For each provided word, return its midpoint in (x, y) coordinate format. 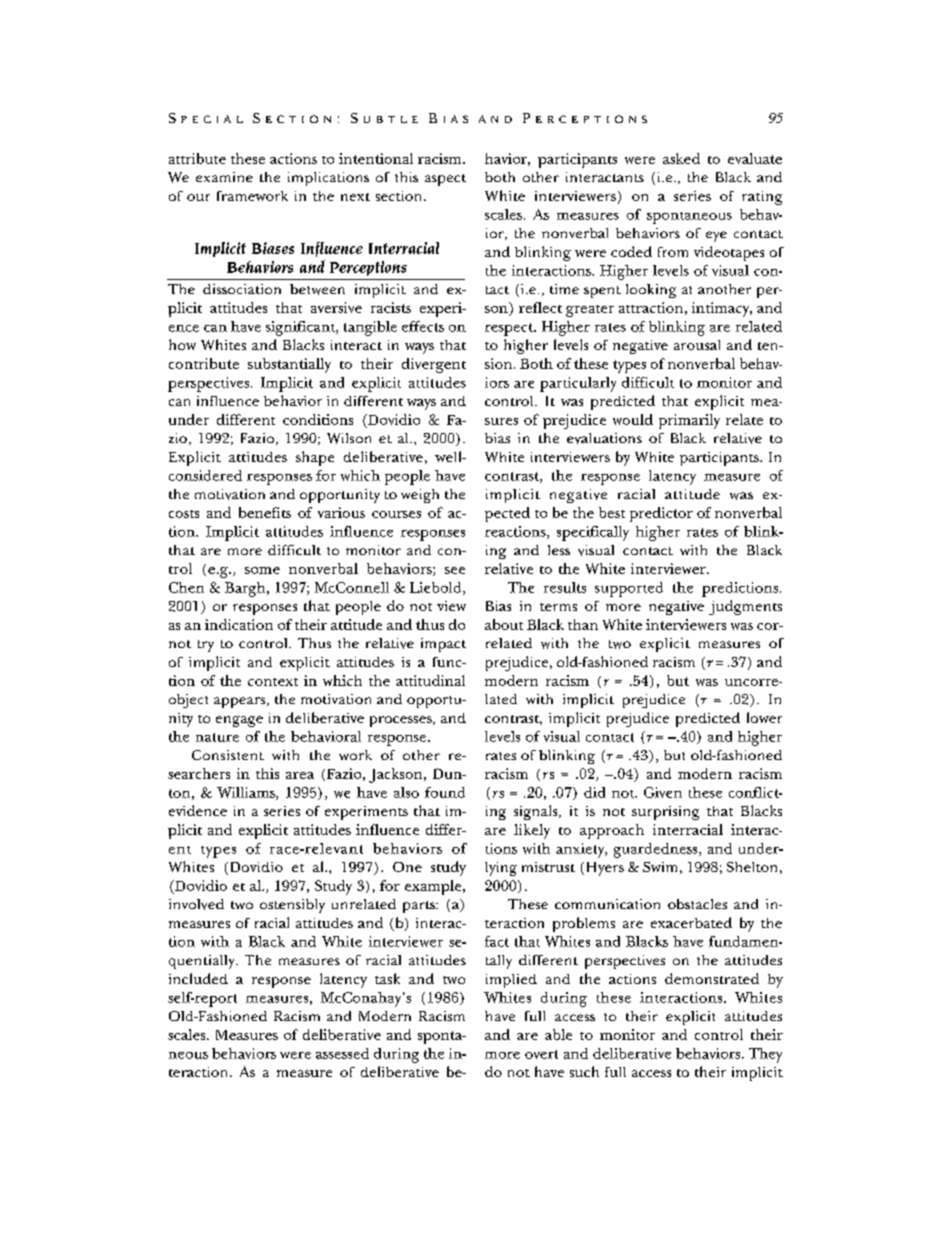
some (262, 570)
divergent (434, 365)
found (445, 792)
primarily (689, 421)
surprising (665, 813)
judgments (745, 607)
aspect (445, 180)
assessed (342, 1053)
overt (541, 1054)
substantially (289, 365)
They (765, 1055)
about (504, 624)
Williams (247, 793)
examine (224, 177)
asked (681, 158)
